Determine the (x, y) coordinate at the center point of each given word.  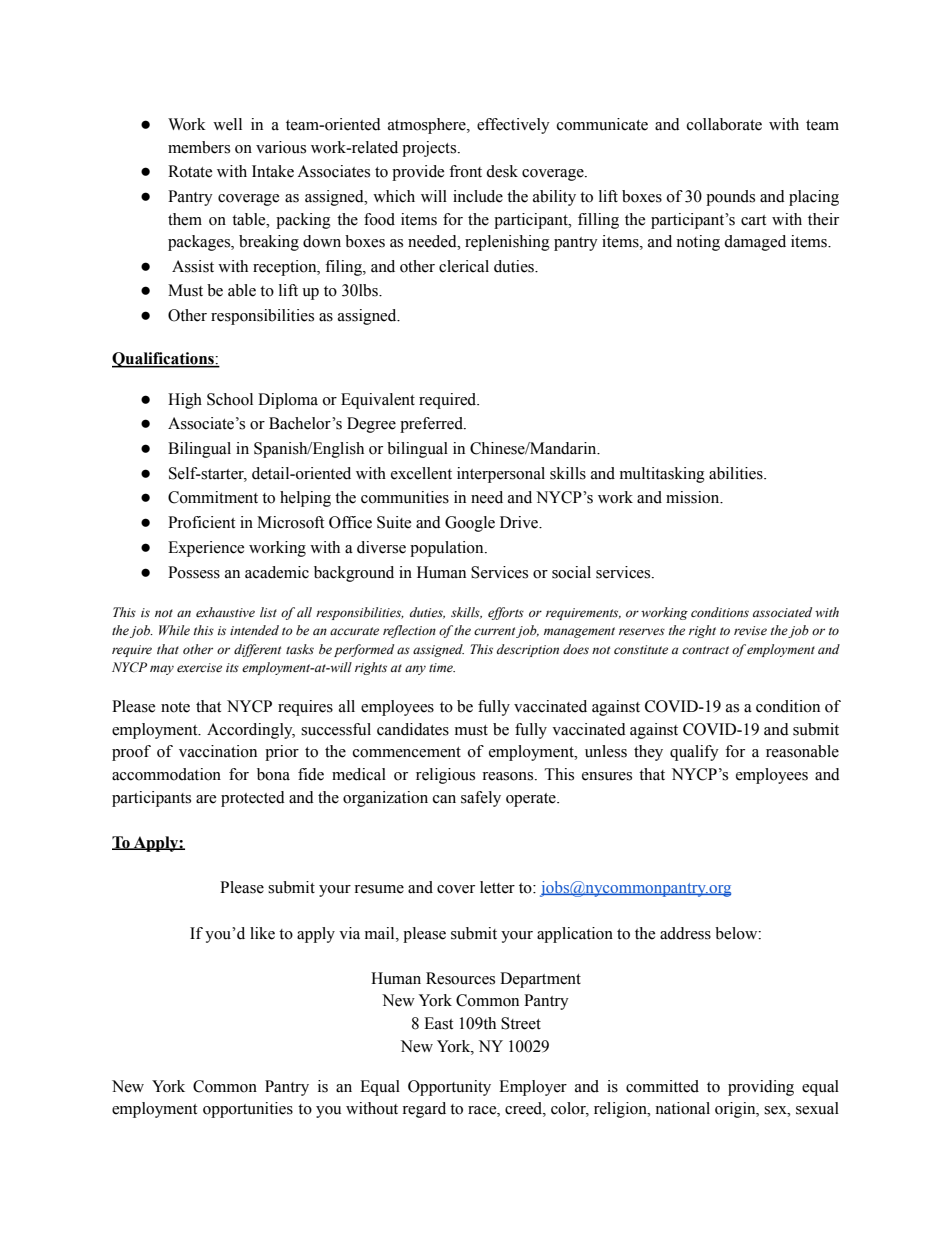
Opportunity (449, 1088)
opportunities (248, 1110)
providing (761, 1088)
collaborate (724, 124)
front (465, 171)
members (199, 147)
